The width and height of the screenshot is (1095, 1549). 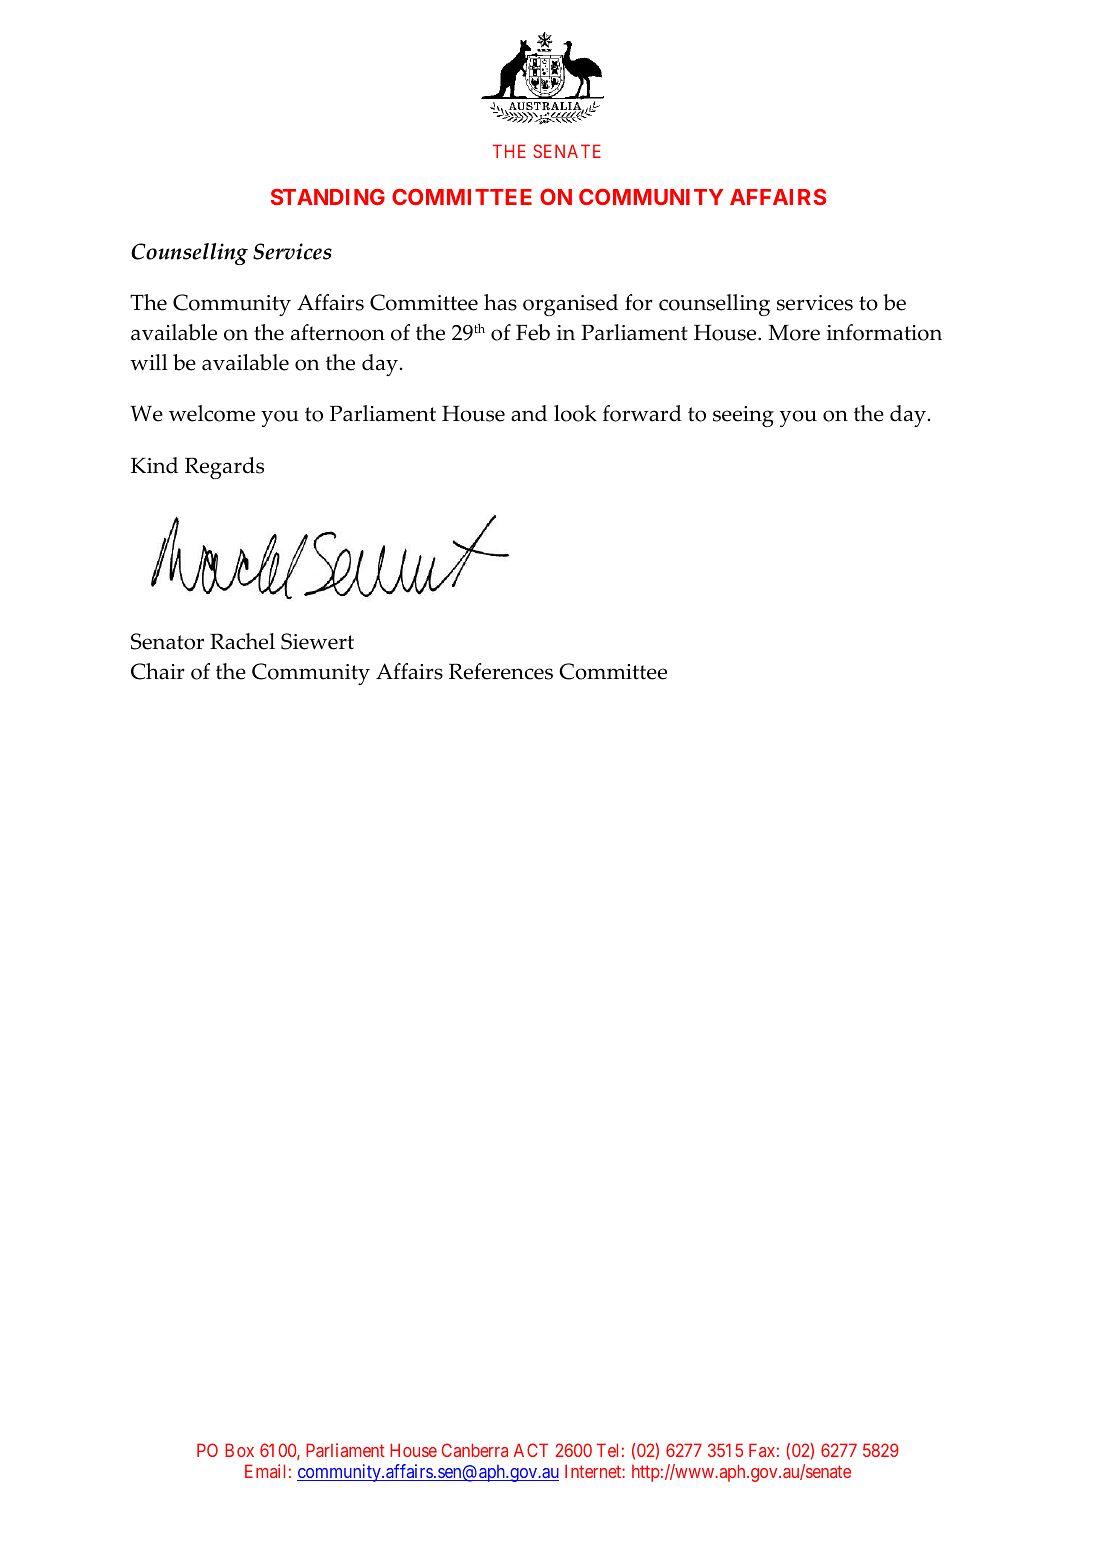 I want to click on has, so click(x=500, y=302).
